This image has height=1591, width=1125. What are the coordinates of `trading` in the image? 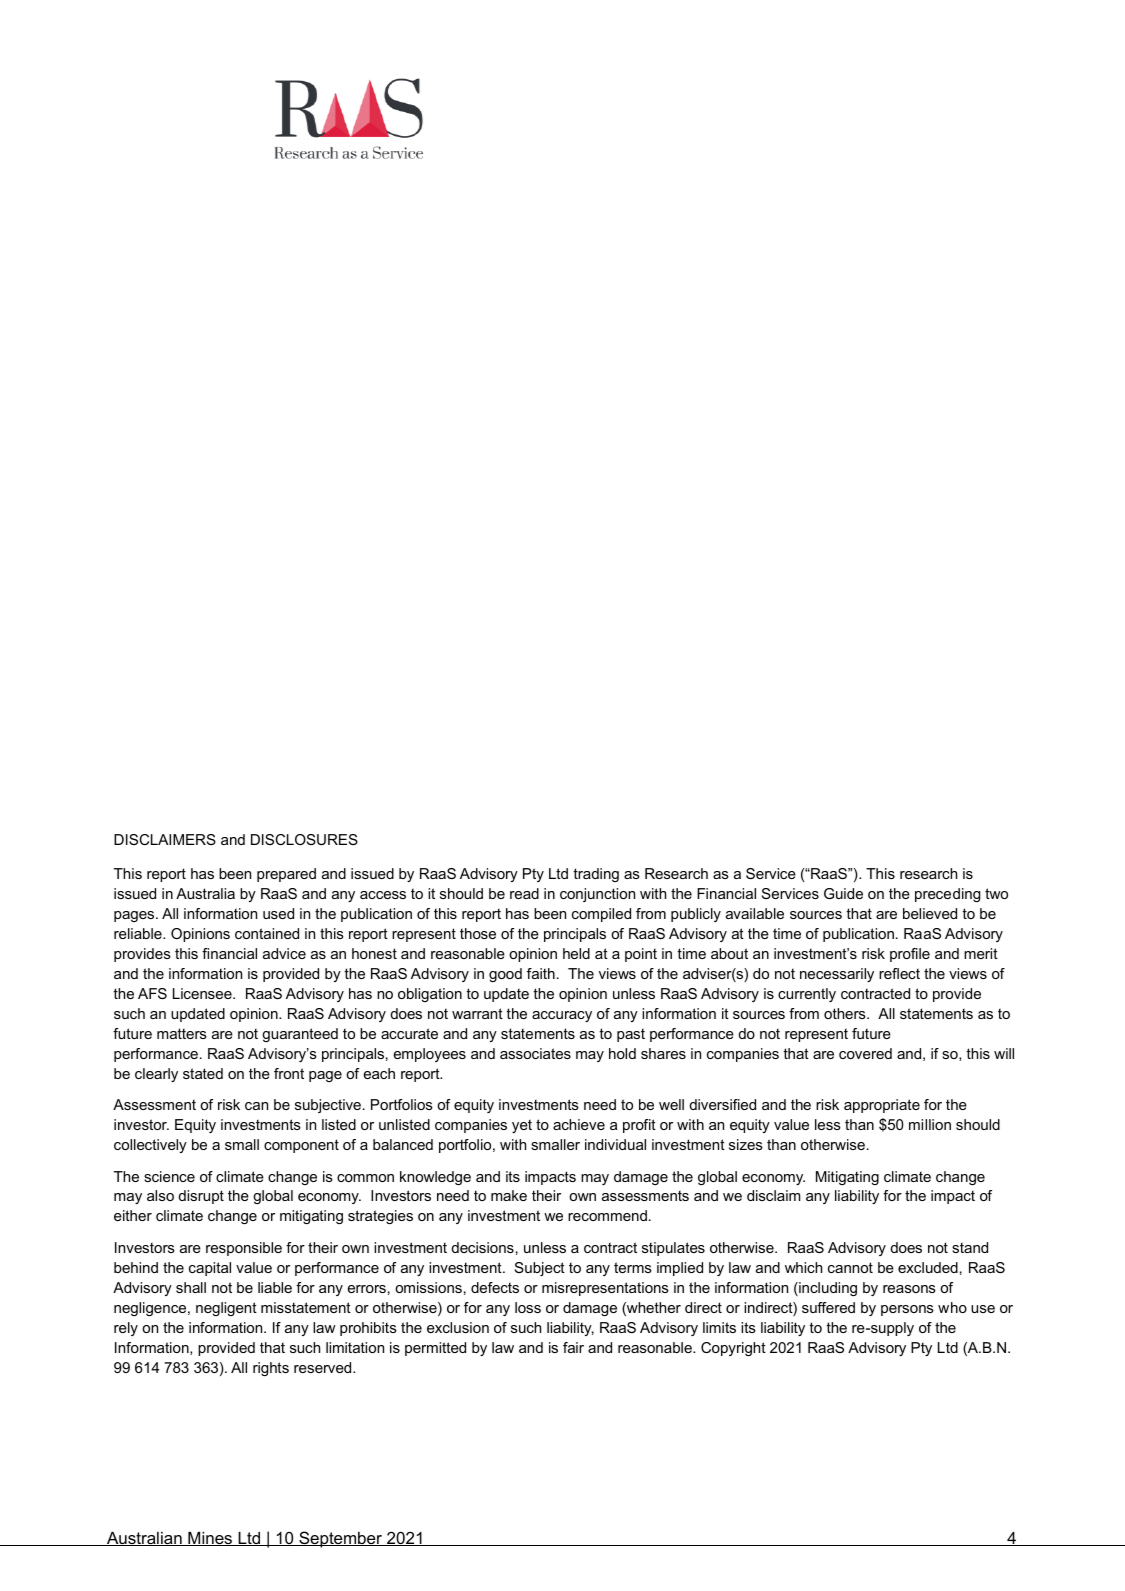 It's located at (596, 875).
